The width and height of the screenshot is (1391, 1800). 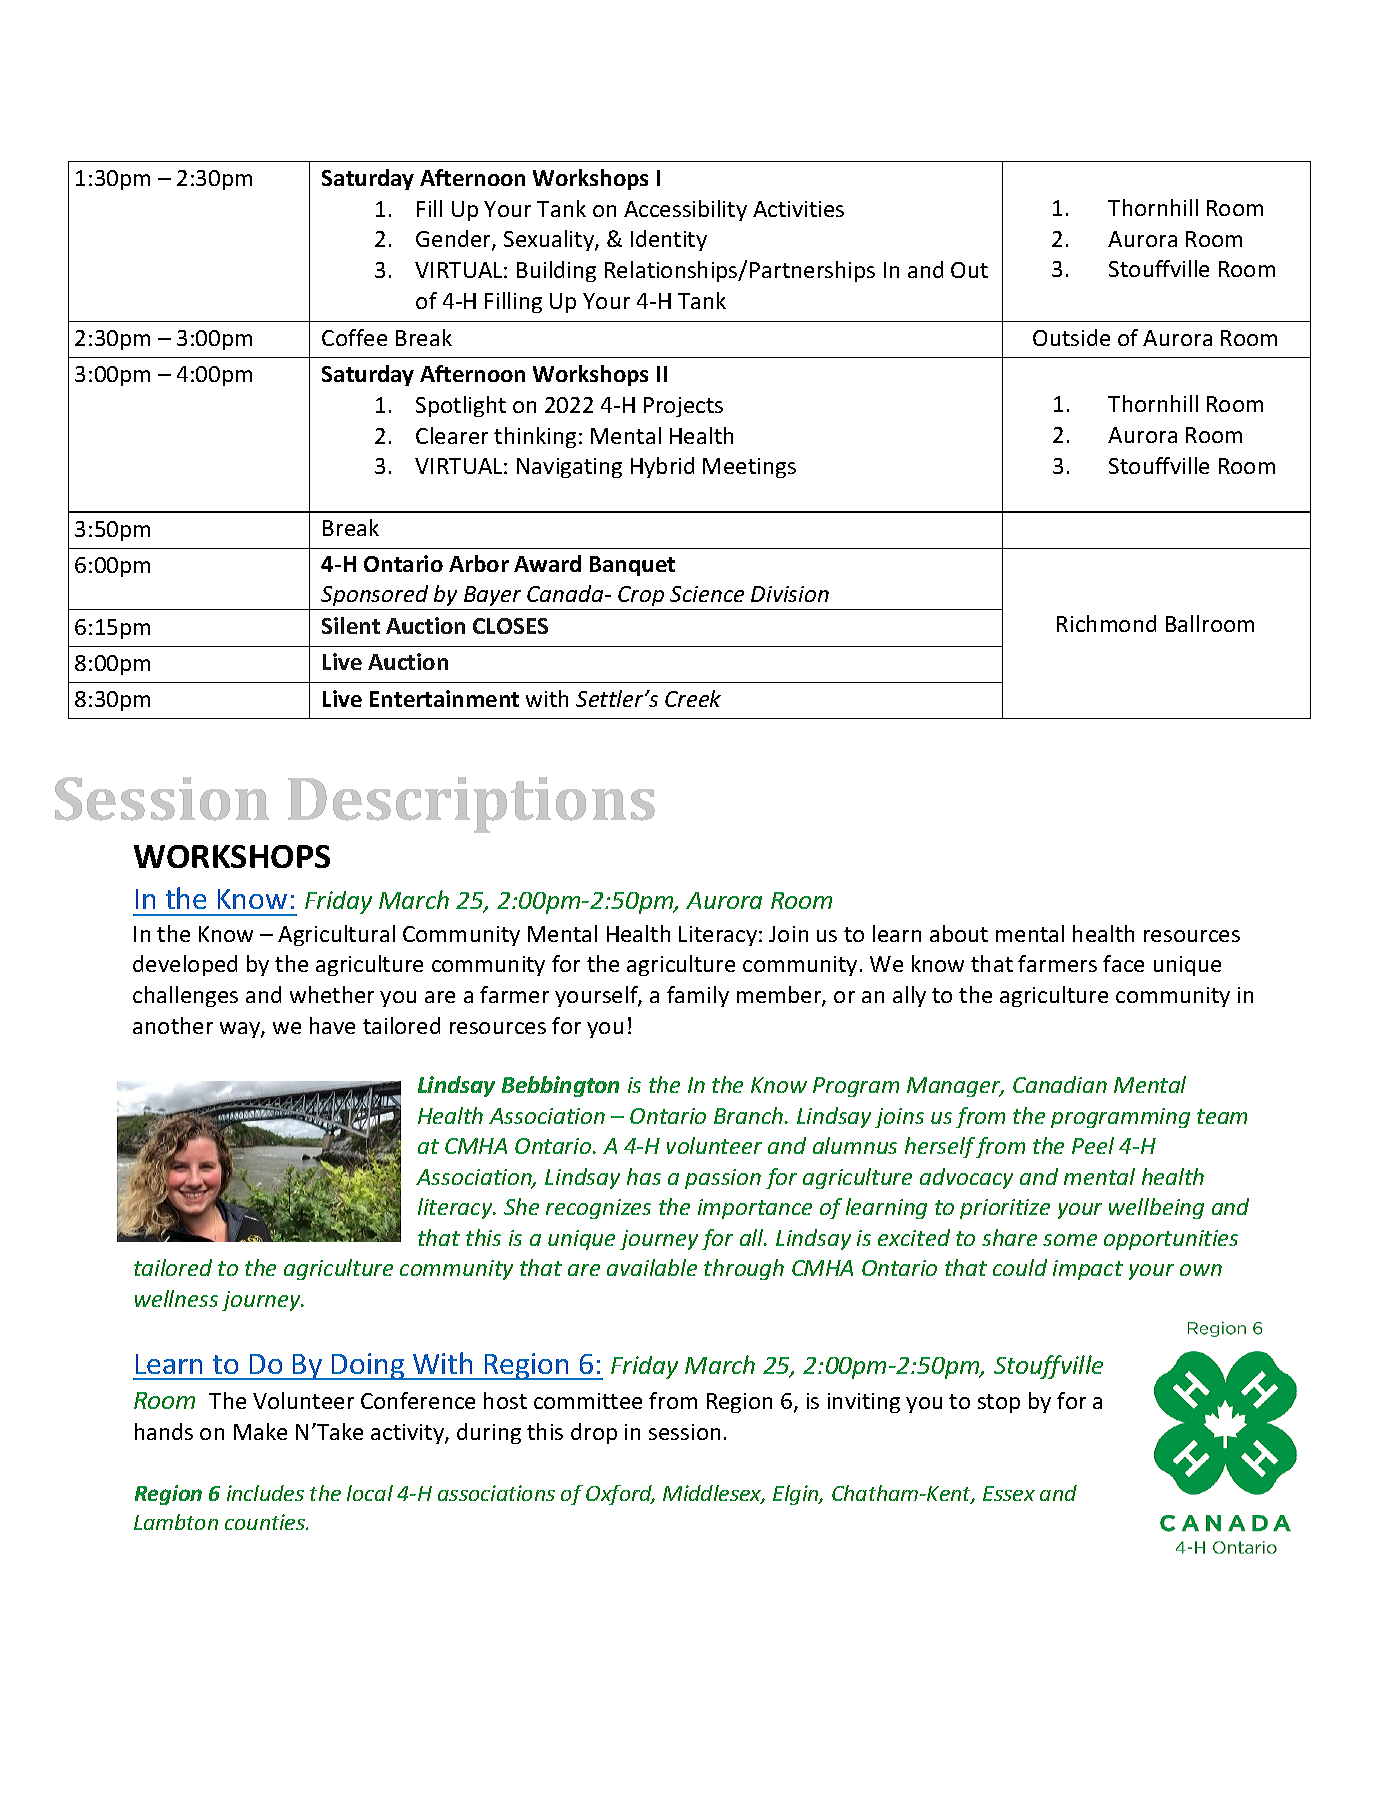 What do you see at coordinates (265, 1493) in the screenshot?
I see `includes` at bounding box center [265, 1493].
